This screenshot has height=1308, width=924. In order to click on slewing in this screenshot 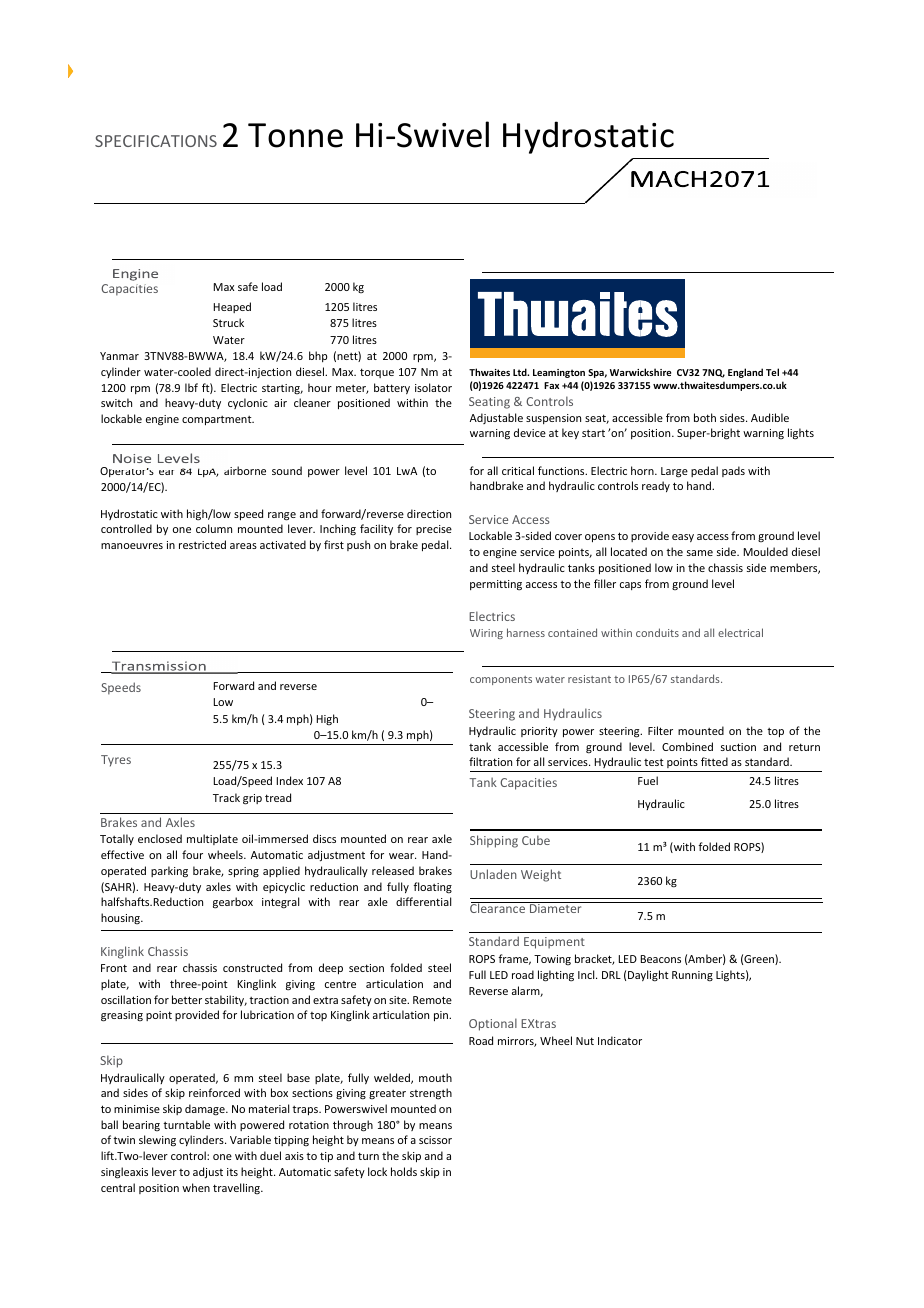, I will do `click(157, 1141)`.
